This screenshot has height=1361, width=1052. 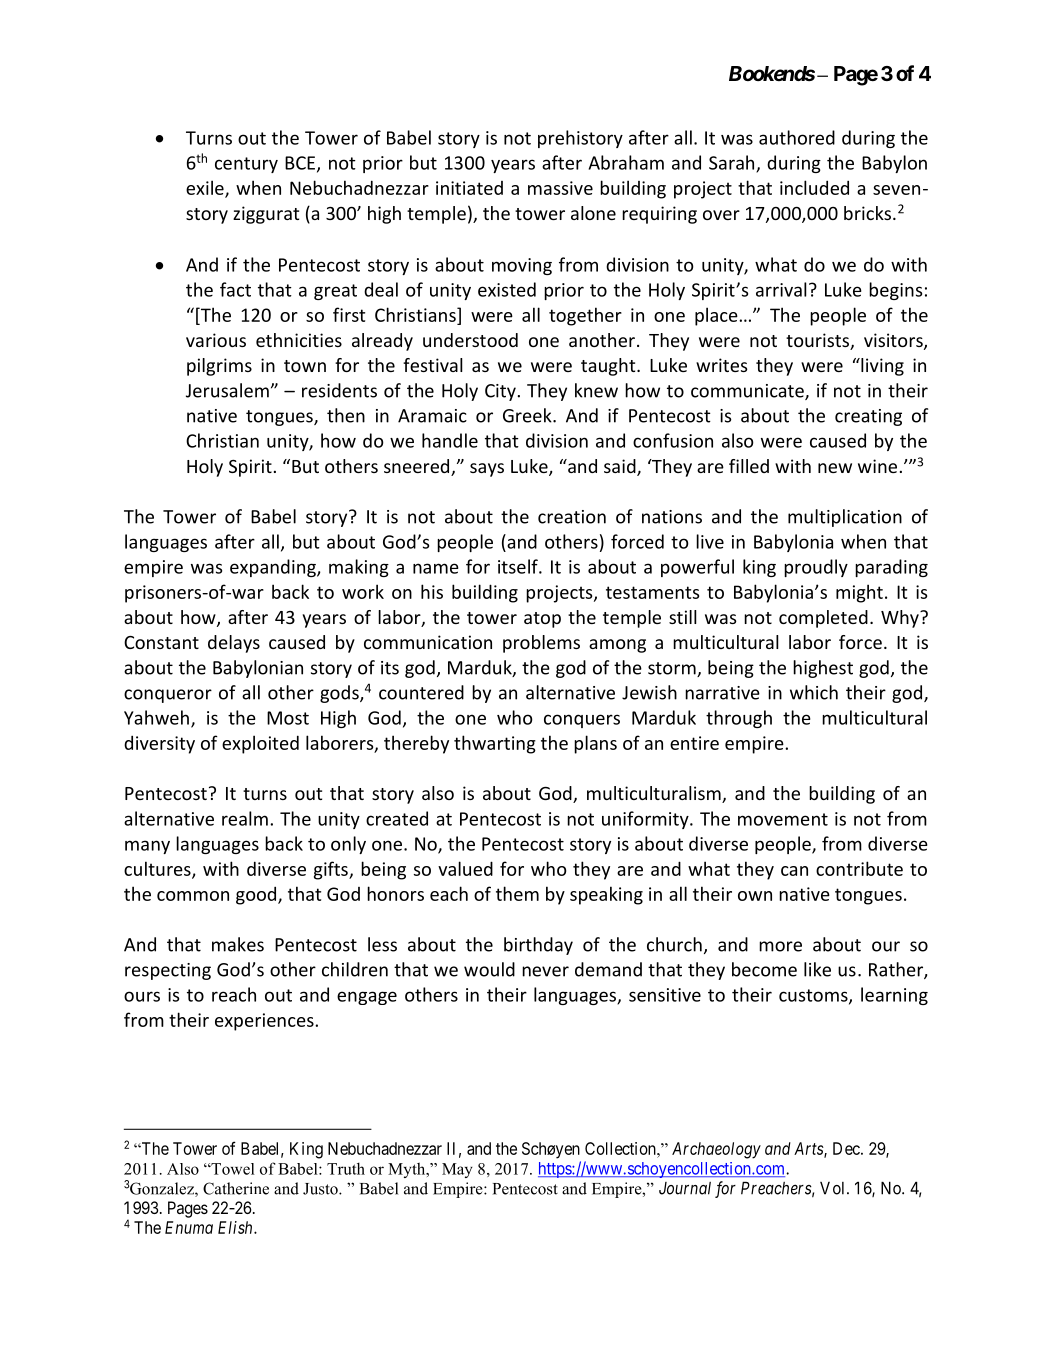 I want to click on expanding, so click(x=274, y=568).
